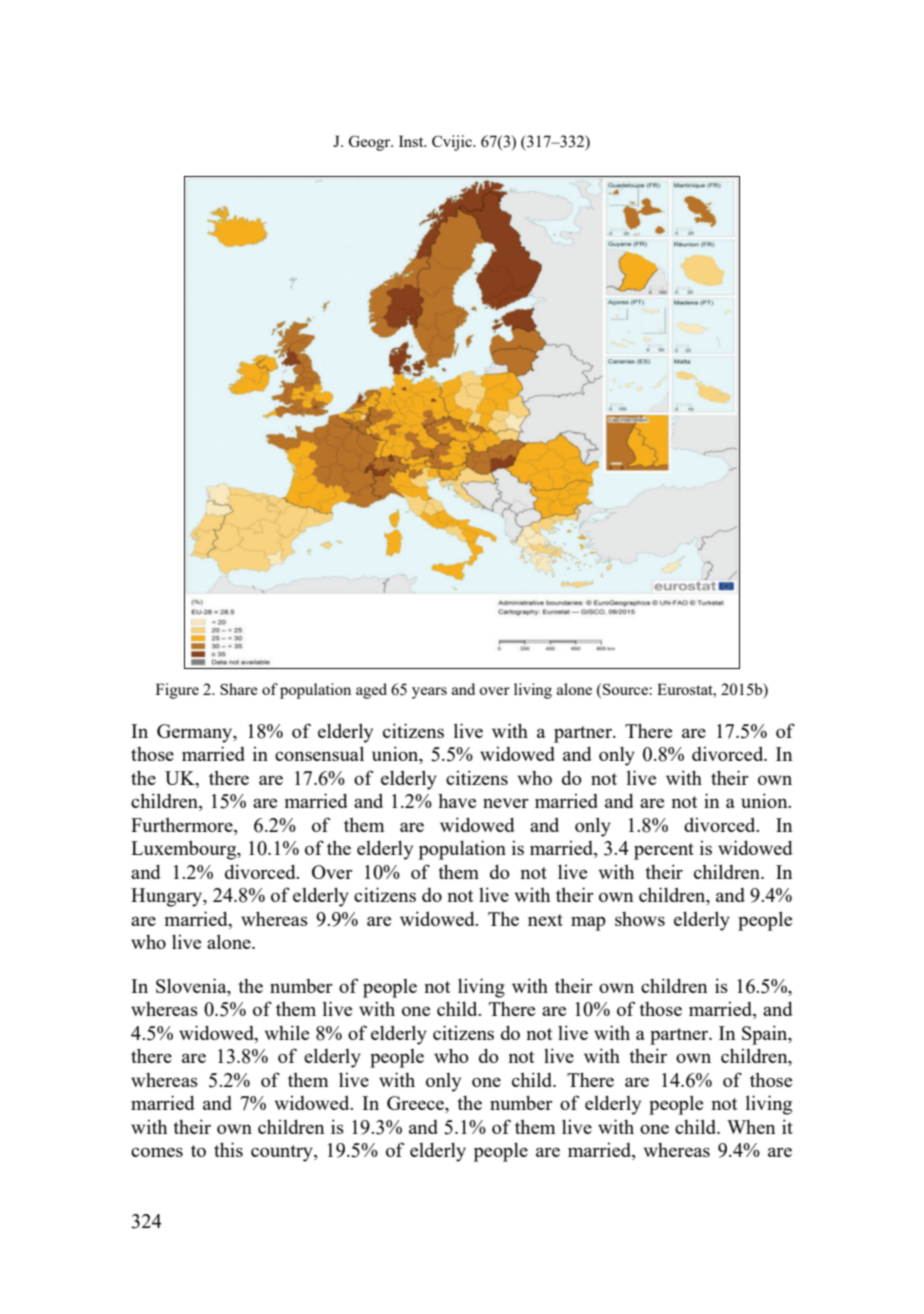 The height and width of the screenshot is (1314, 924). I want to click on Inst, so click(412, 141).
